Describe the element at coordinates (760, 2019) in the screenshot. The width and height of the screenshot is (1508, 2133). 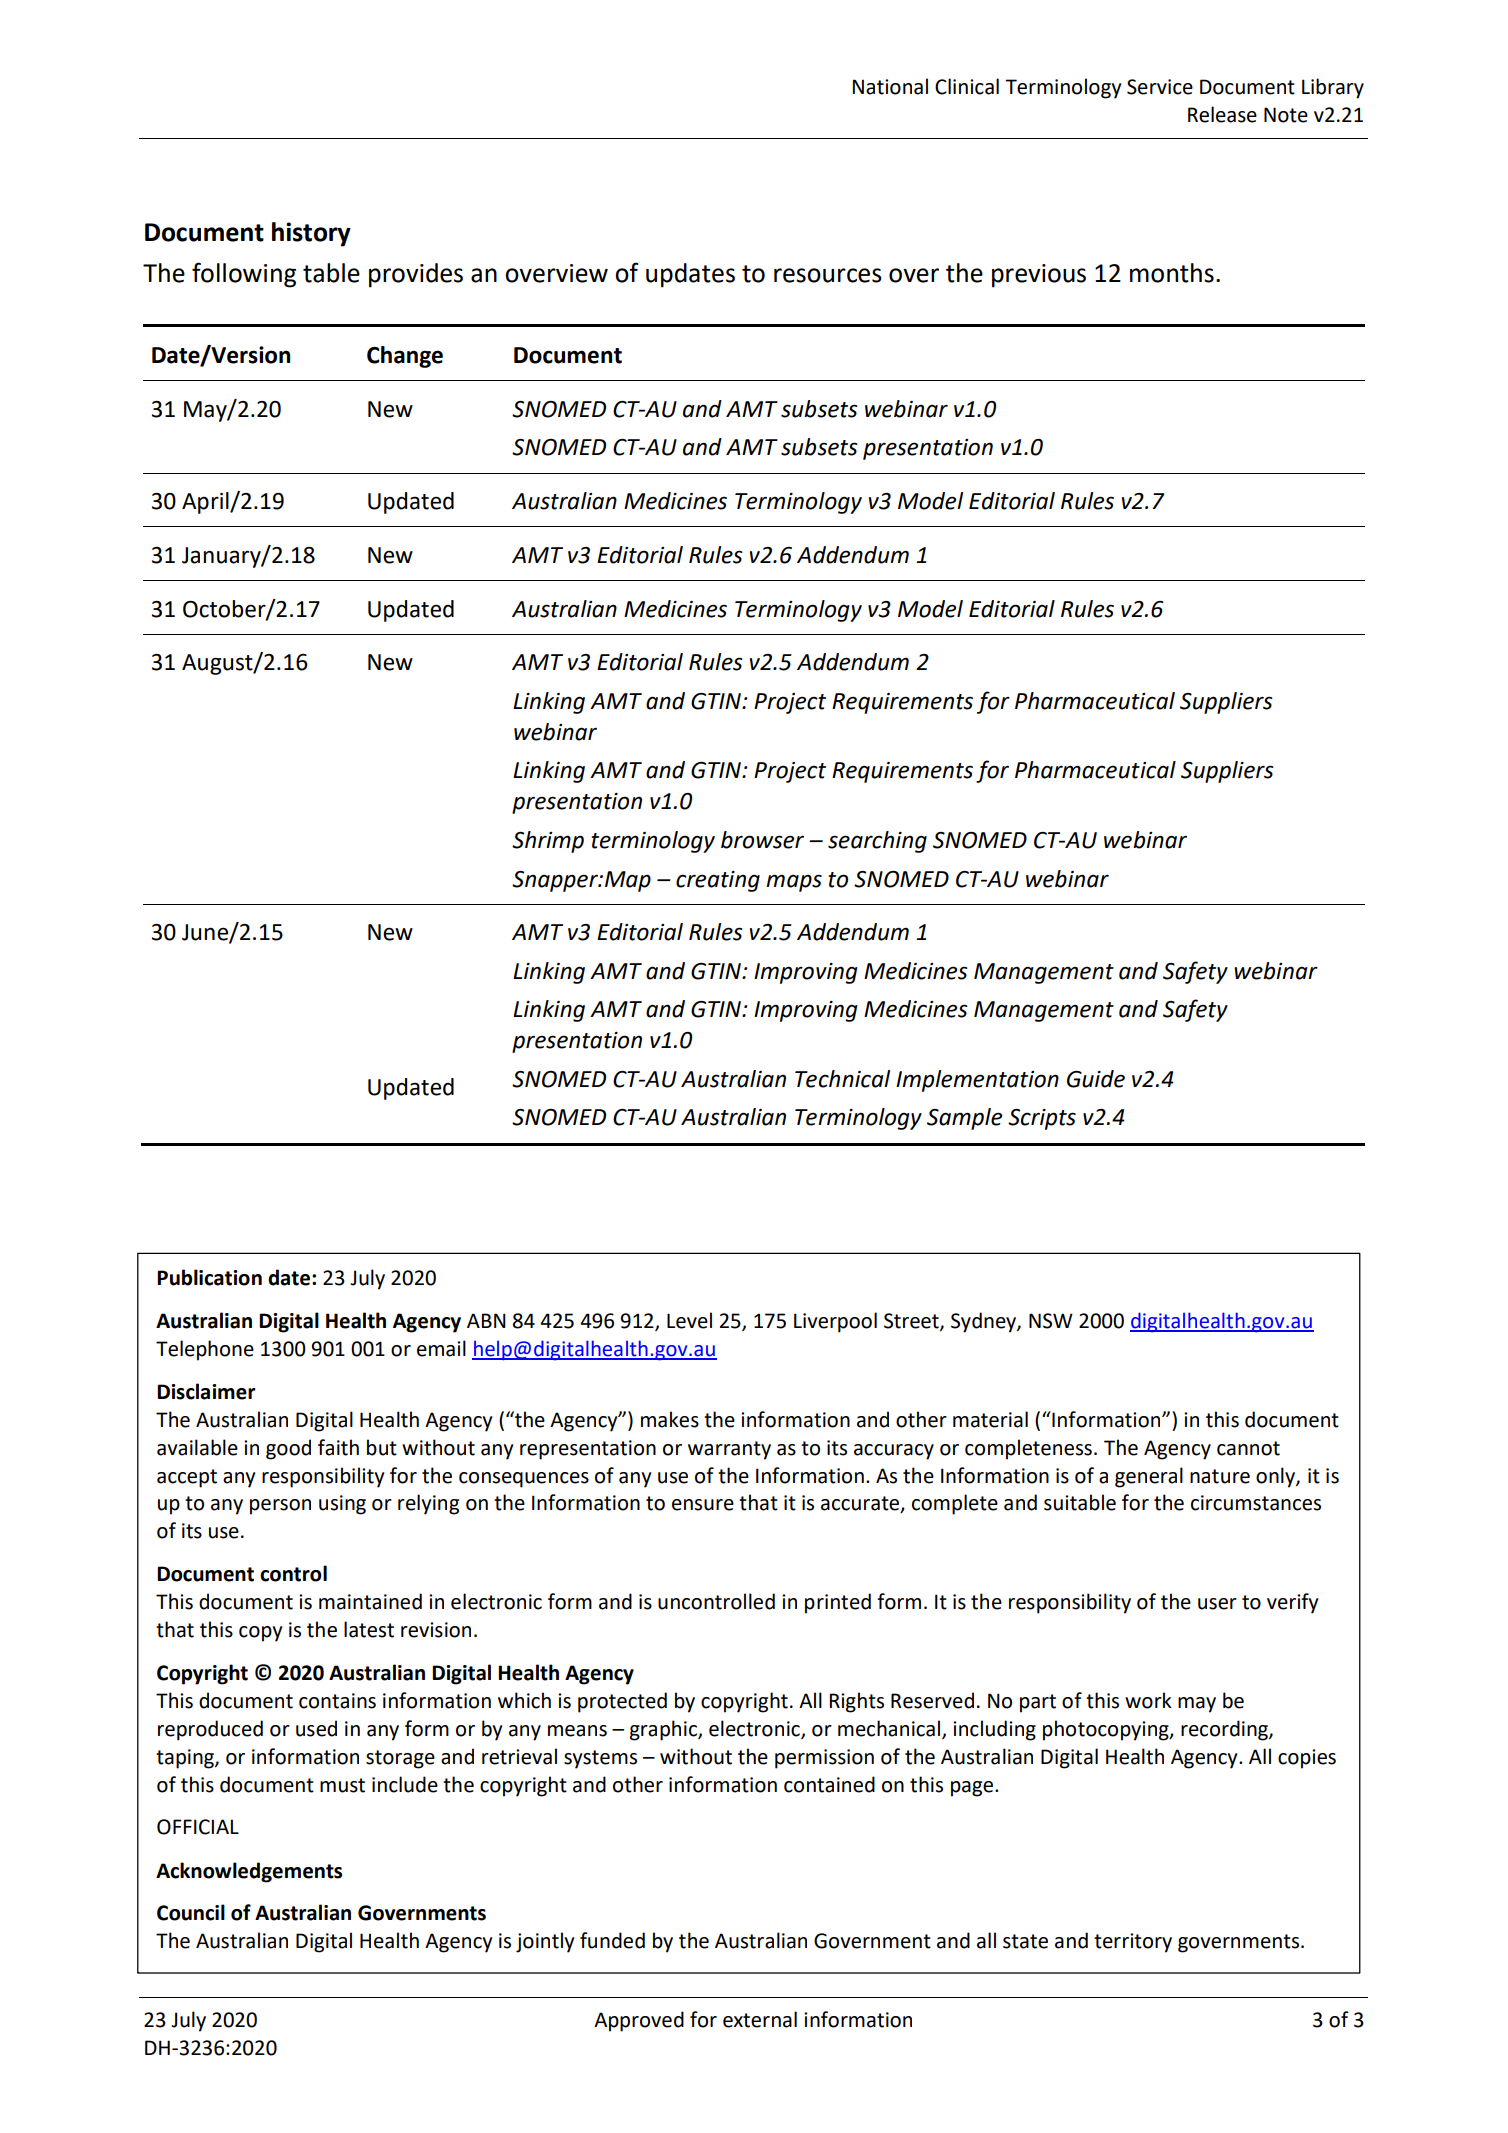
I see `external` at that location.
